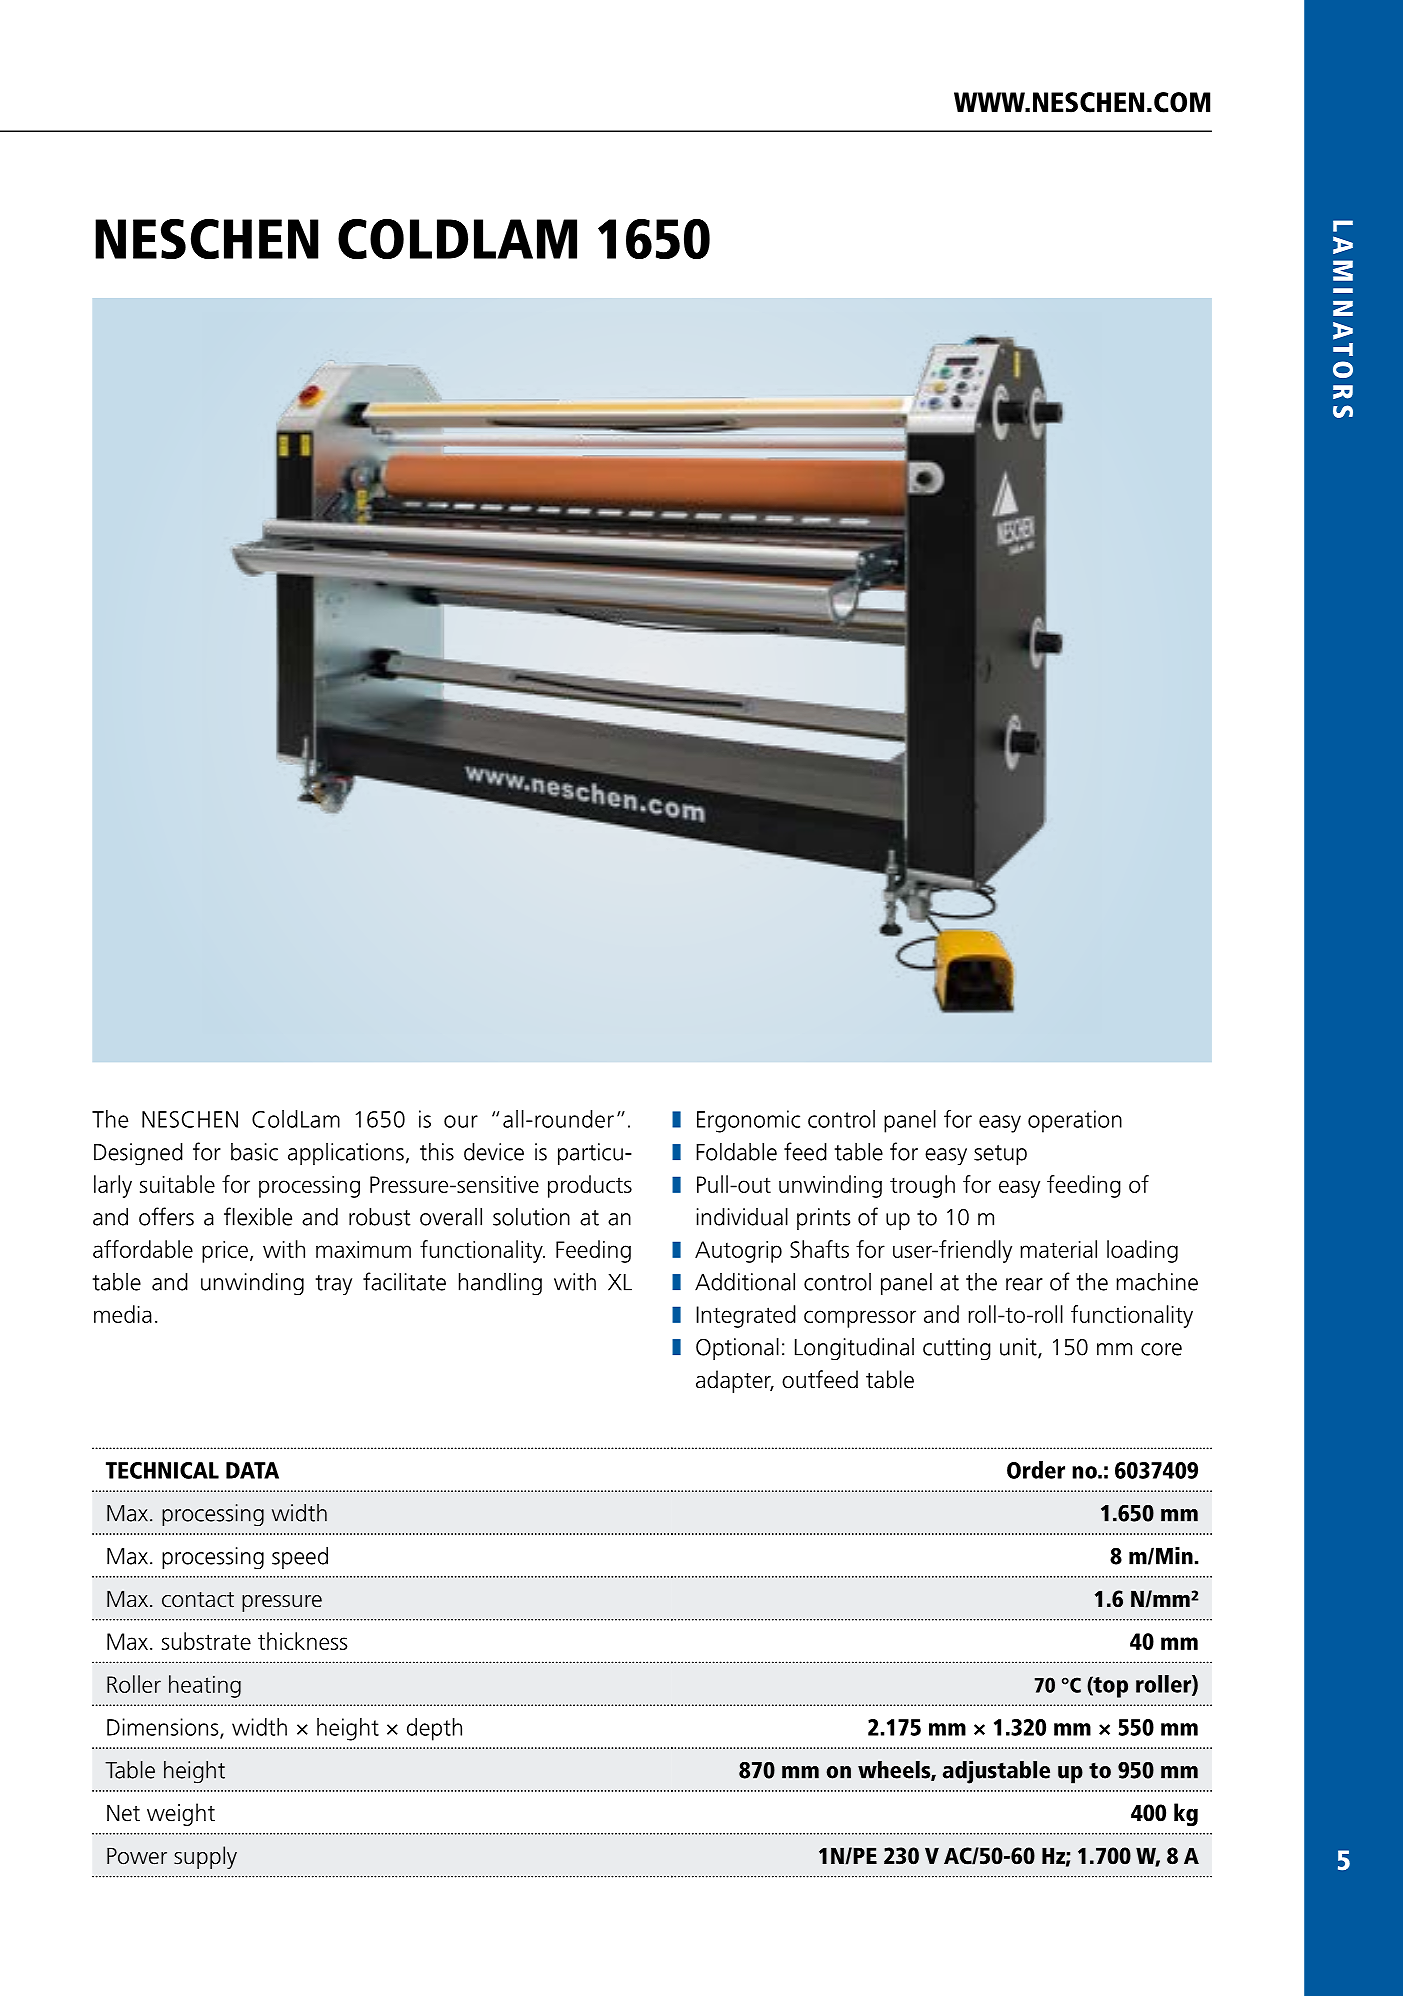 This screenshot has width=1403, height=1996. What do you see at coordinates (181, 1814) in the screenshot?
I see `weight` at bounding box center [181, 1814].
